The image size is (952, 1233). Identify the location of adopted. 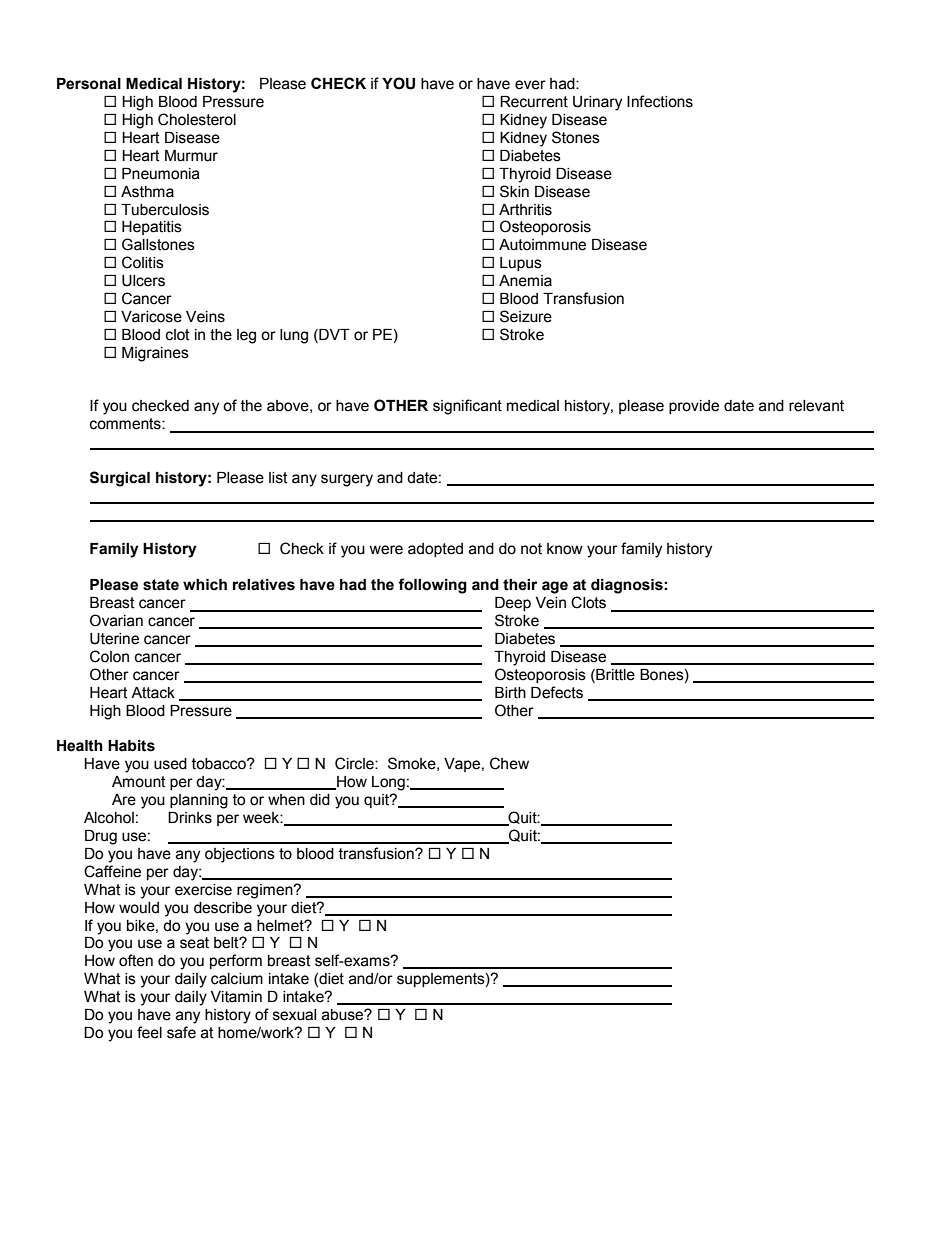
(435, 550).
